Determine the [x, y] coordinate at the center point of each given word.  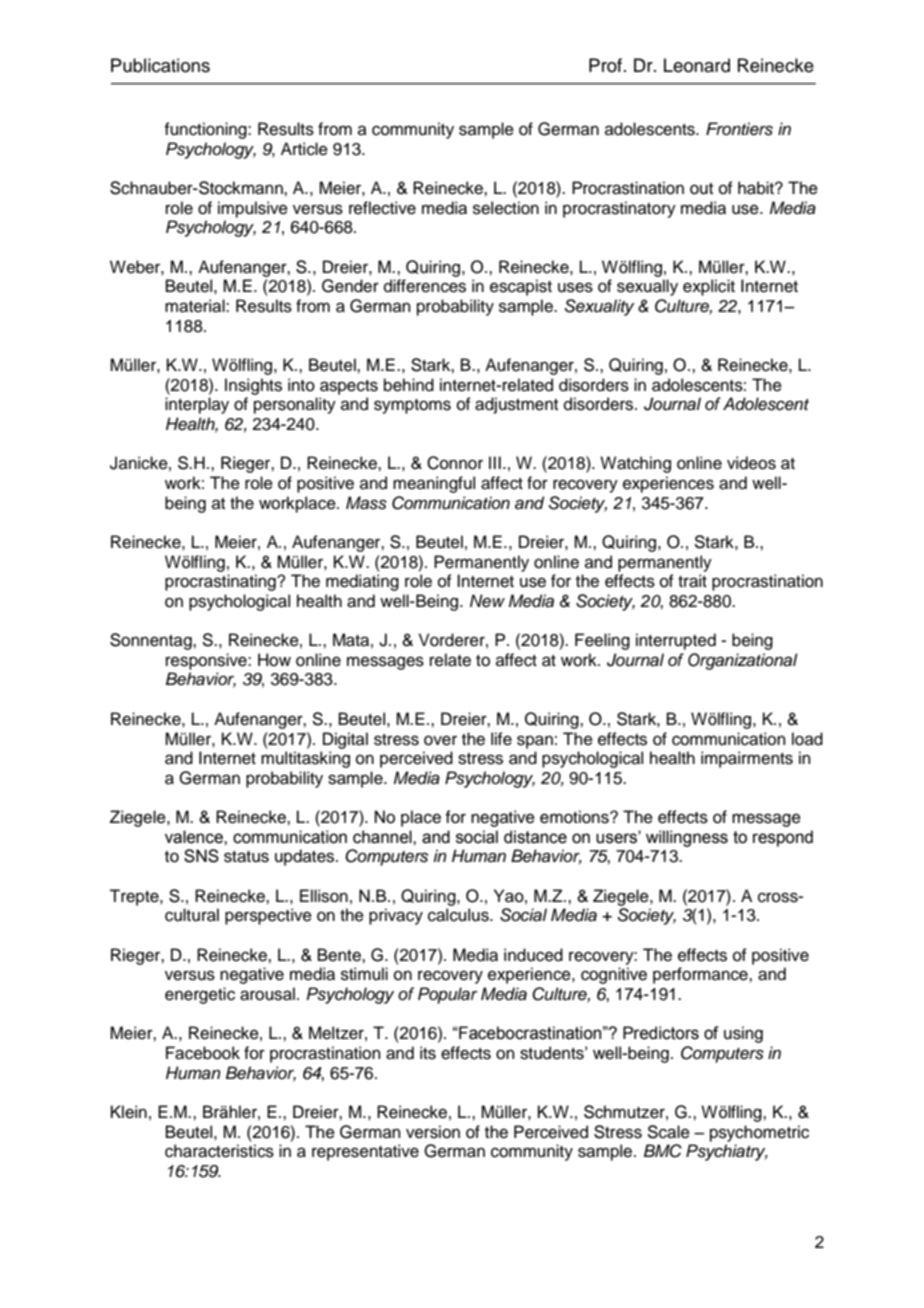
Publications [160, 65]
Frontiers [739, 129]
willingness [687, 838]
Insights [253, 386]
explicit [709, 287]
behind [409, 385]
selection [506, 208]
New [487, 601]
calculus [459, 915]
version [433, 1132]
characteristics [219, 1151]
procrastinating [221, 582]
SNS [201, 856]
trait [692, 581]
